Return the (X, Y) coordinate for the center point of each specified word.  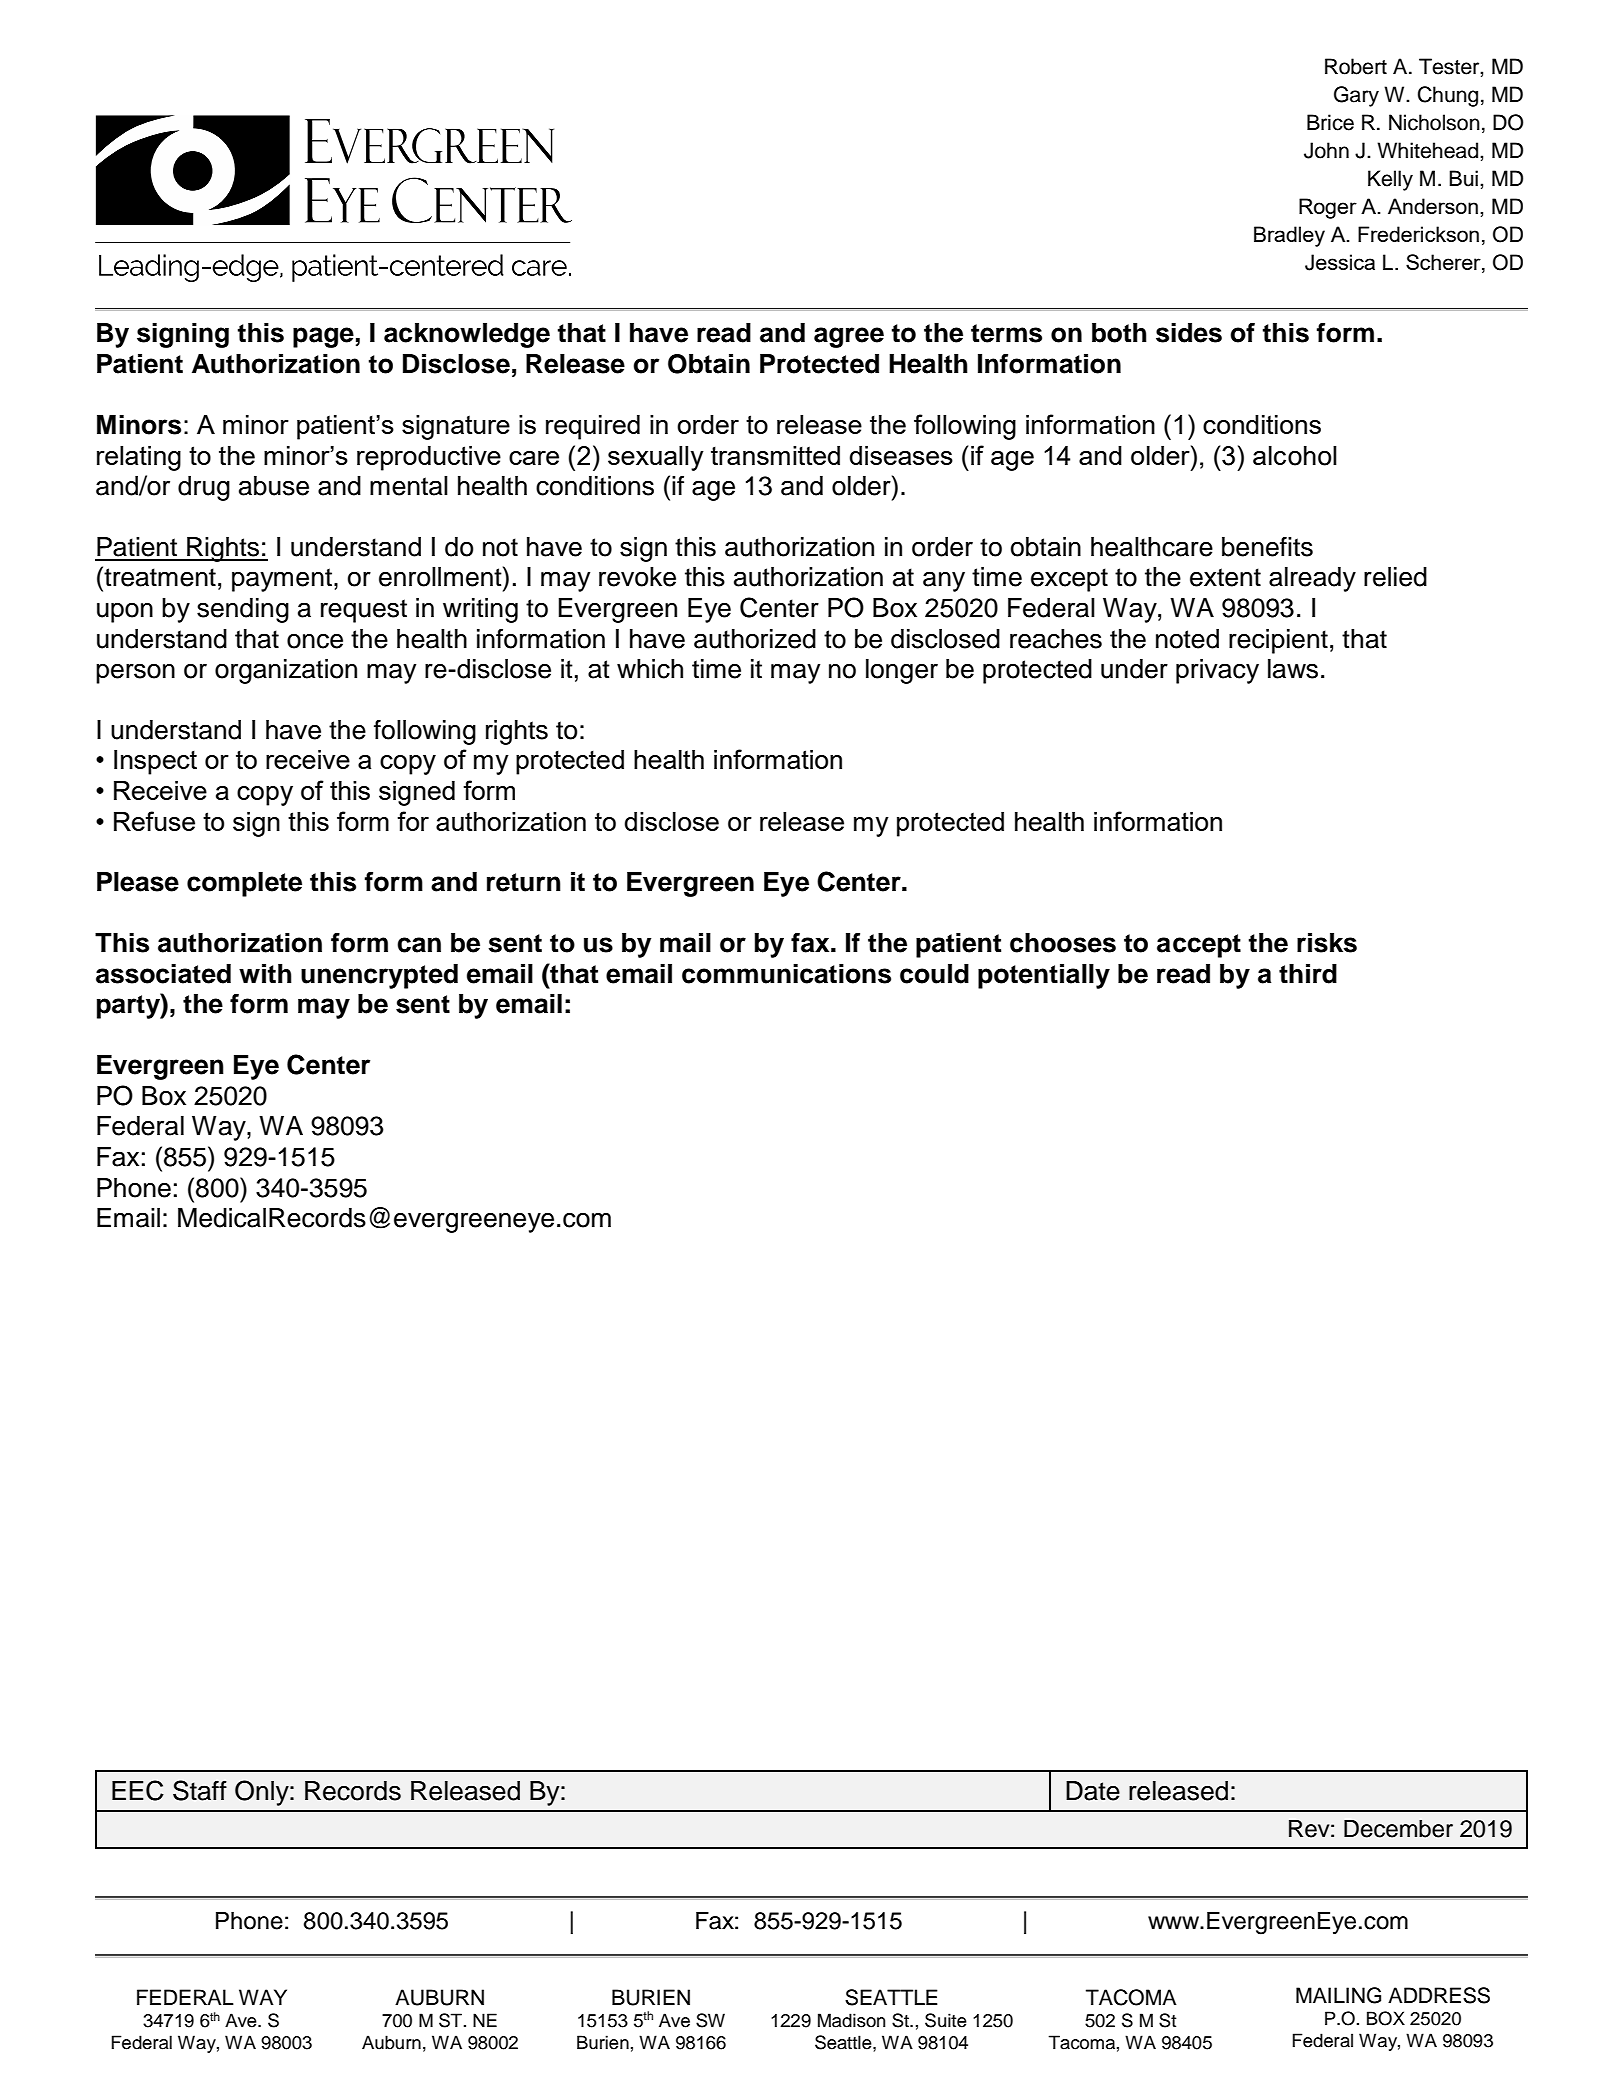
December (1398, 1829)
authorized (755, 639)
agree (849, 337)
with (265, 973)
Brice (1330, 122)
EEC (138, 1790)
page (323, 337)
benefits (1267, 546)
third (1308, 974)
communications (786, 974)
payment (282, 580)
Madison (851, 2020)
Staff (200, 1790)
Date (1093, 1791)
